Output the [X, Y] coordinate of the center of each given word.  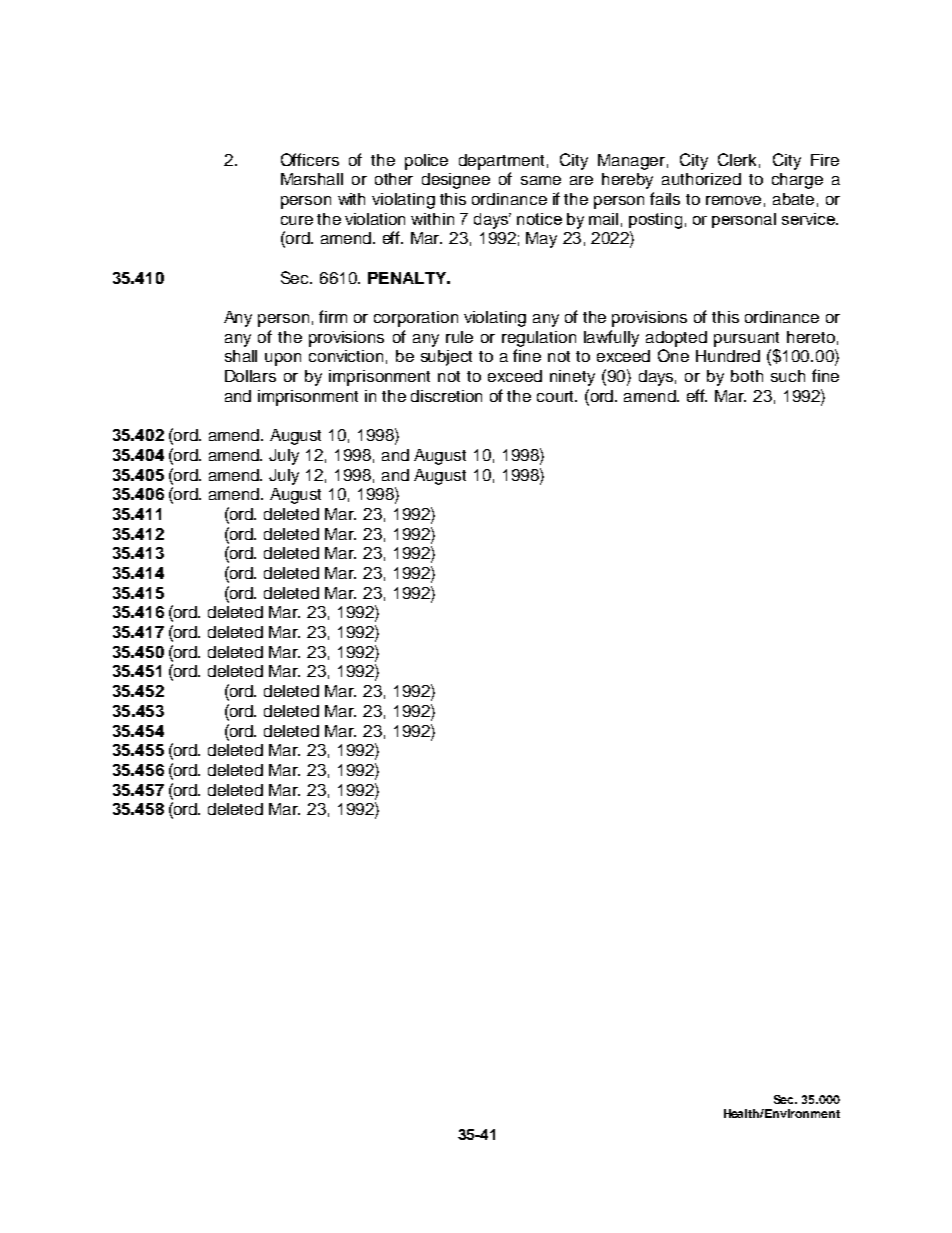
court [557, 396]
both [747, 376]
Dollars [250, 376]
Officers [310, 159]
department [501, 162]
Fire [825, 160]
